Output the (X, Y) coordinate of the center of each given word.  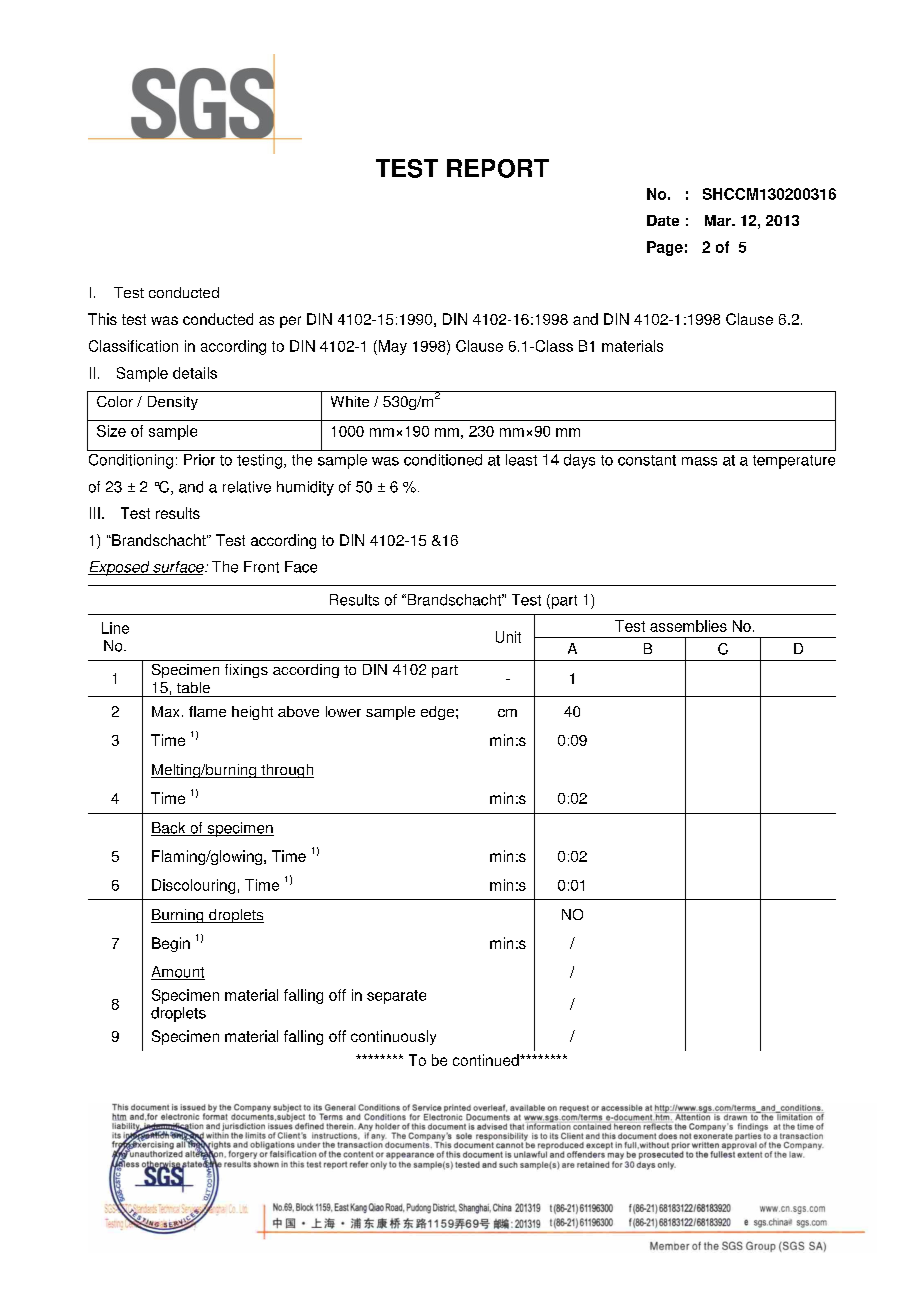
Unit (508, 637)
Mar (719, 220)
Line (115, 628)
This (102, 319)
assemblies (688, 626)
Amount (178, 973)
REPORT (498, 168)
